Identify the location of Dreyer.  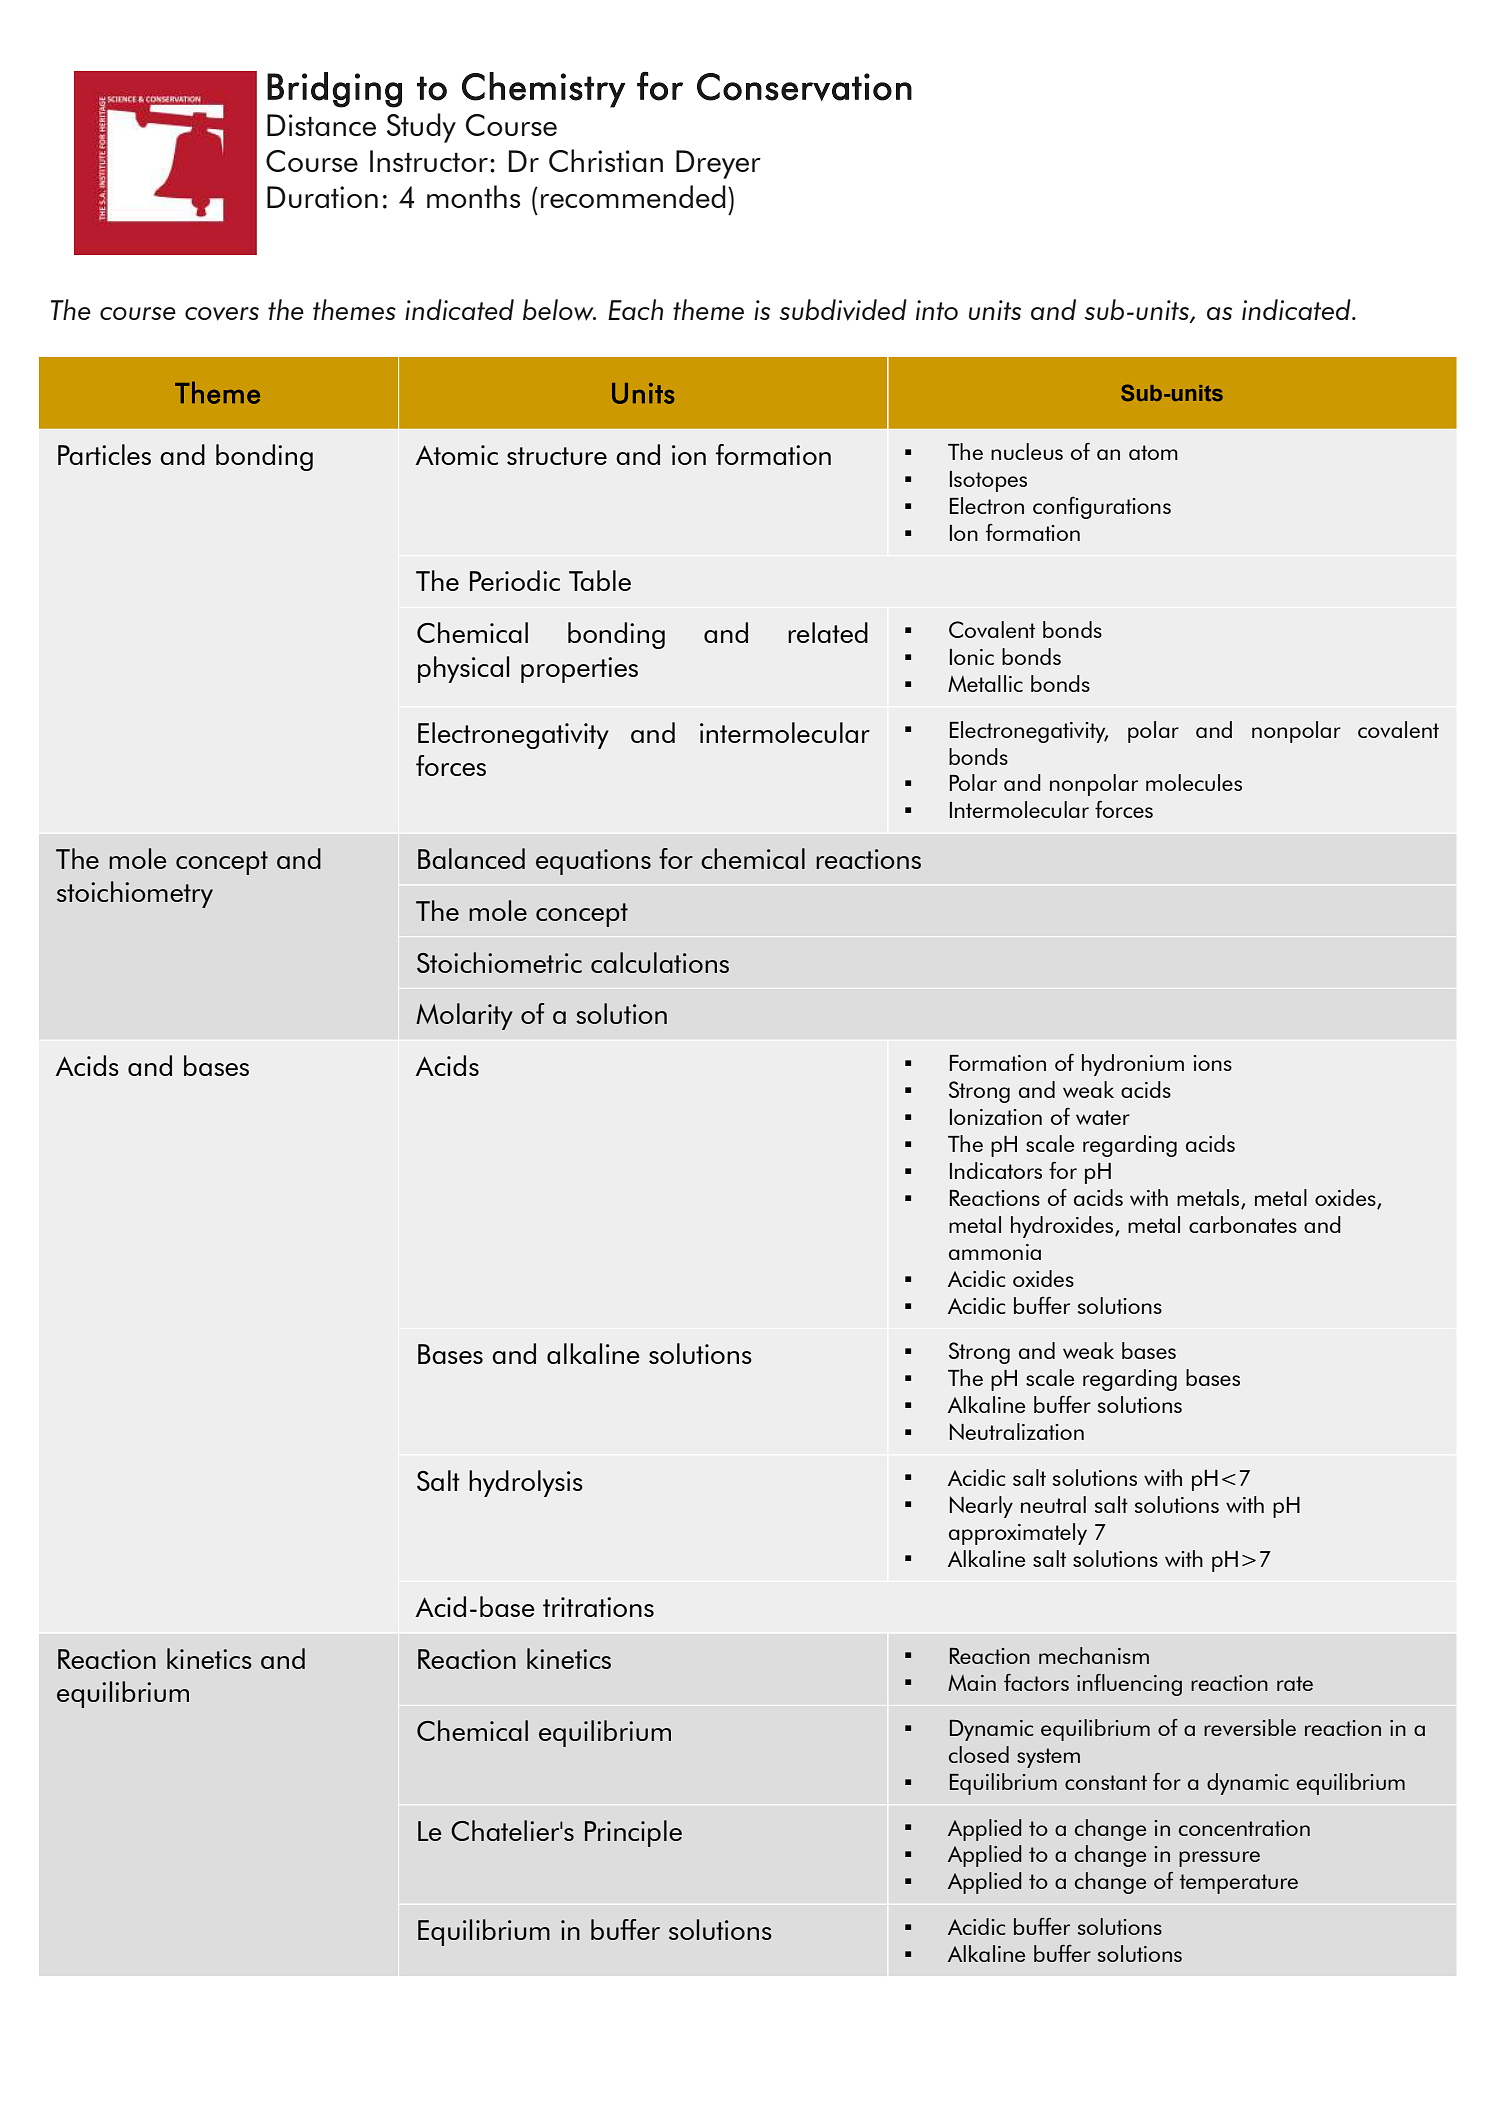
(718, 164).
